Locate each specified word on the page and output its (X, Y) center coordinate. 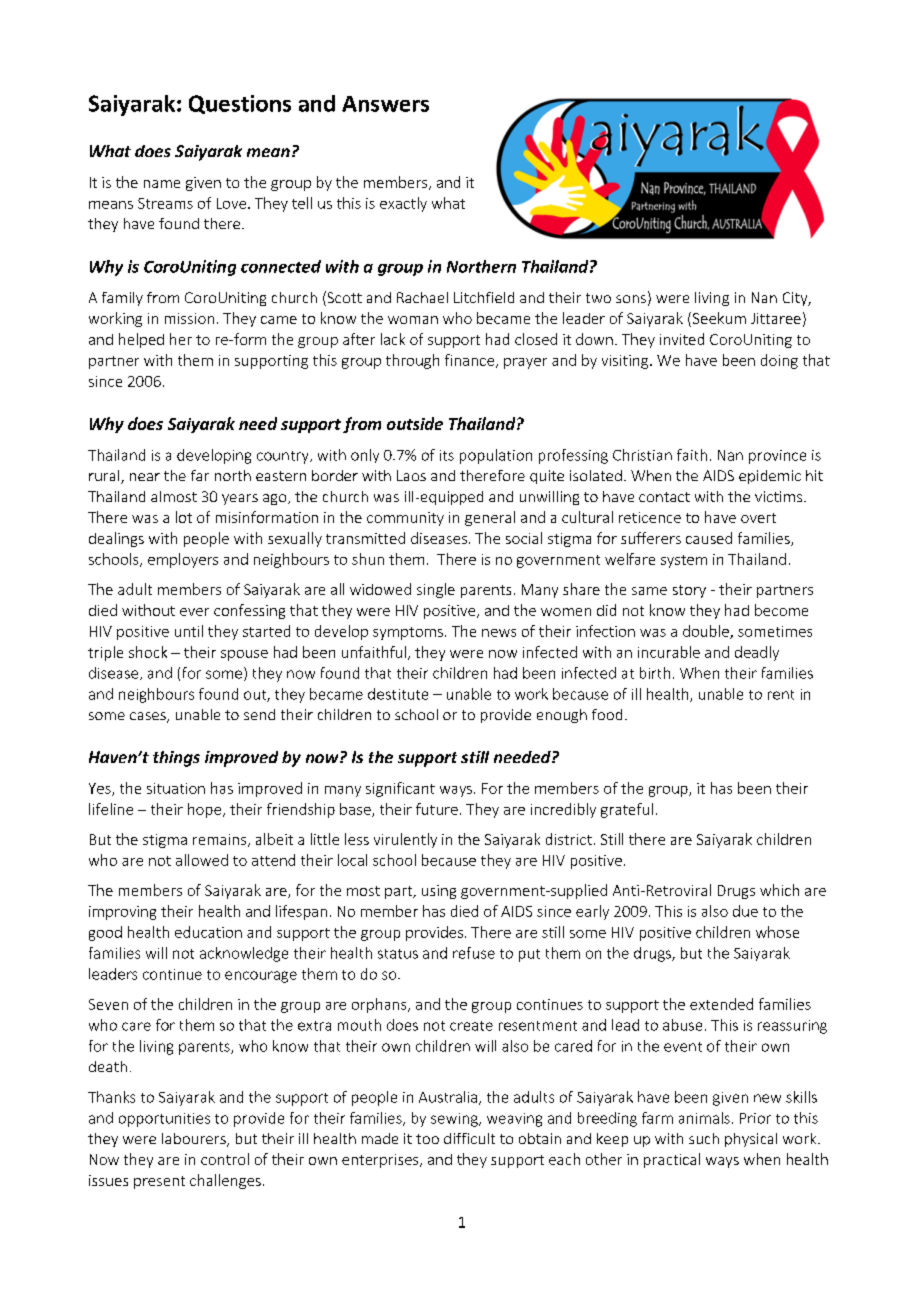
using (439, 892)
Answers (385, 104)
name (162, 184)
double (707, 632)
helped (141, 340)
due (745, 911)
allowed (202, 860)
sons (631, 299)
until (189, 631)
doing (779, 361)
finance (471, 361)
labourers (195, 1140)
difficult (469, 1138)
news (499, 633)
